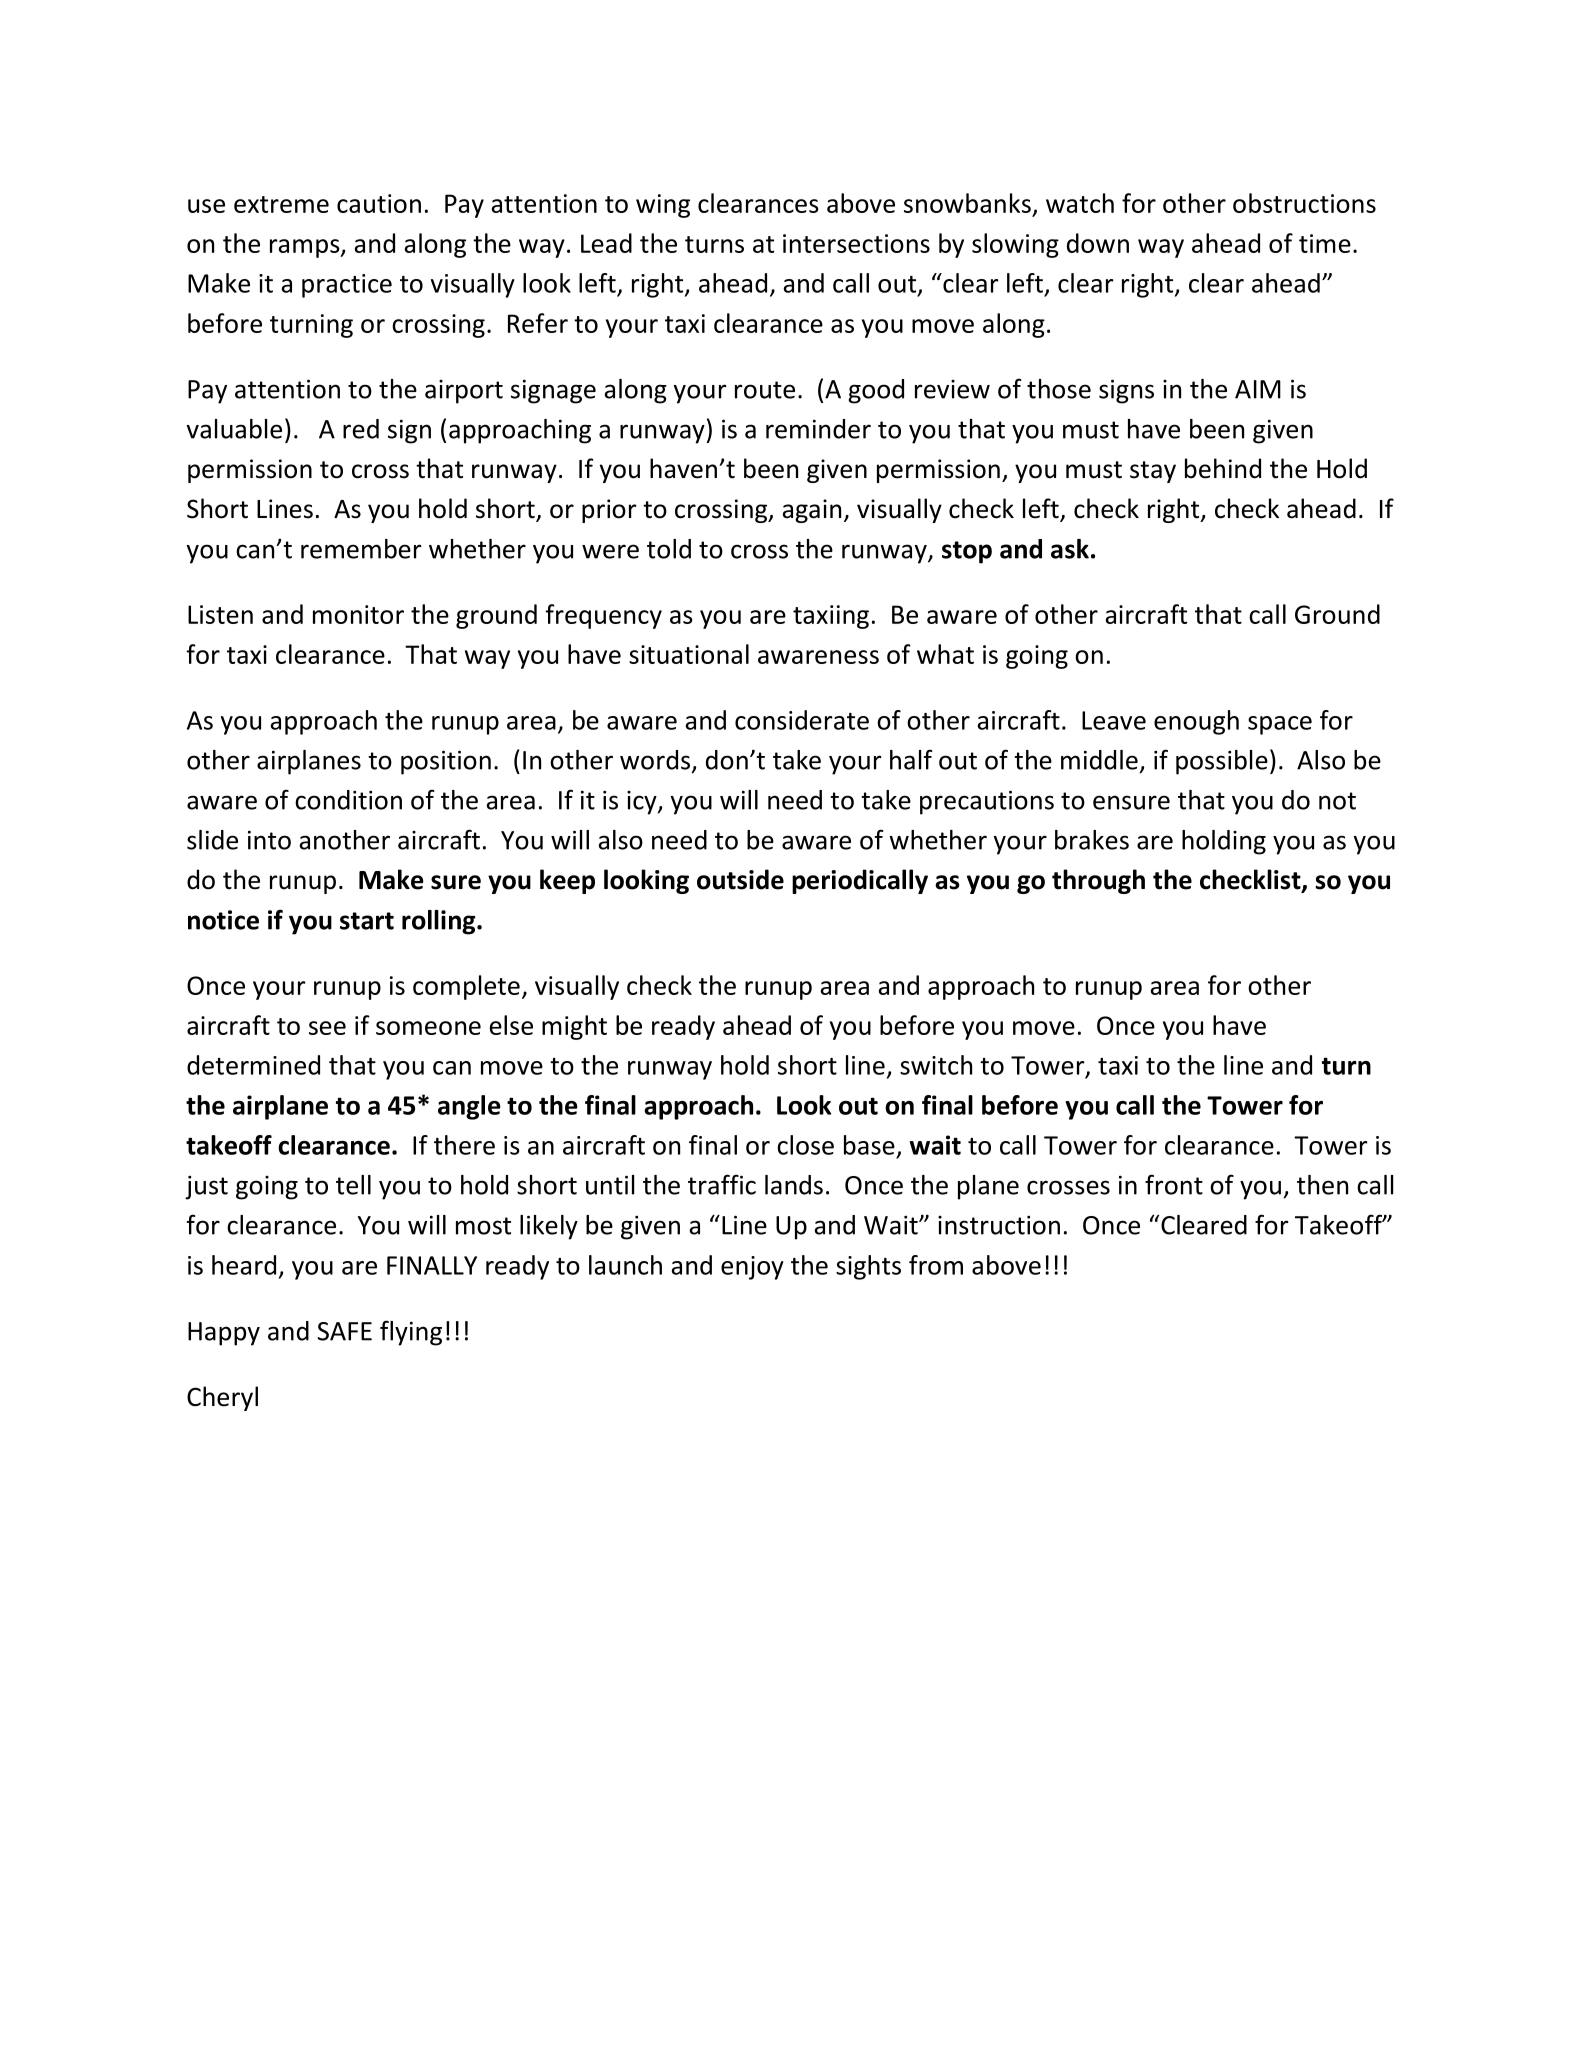 The width and height of the screenshot is (1582, 2047). I want to click on down, so click(1098, 243).
